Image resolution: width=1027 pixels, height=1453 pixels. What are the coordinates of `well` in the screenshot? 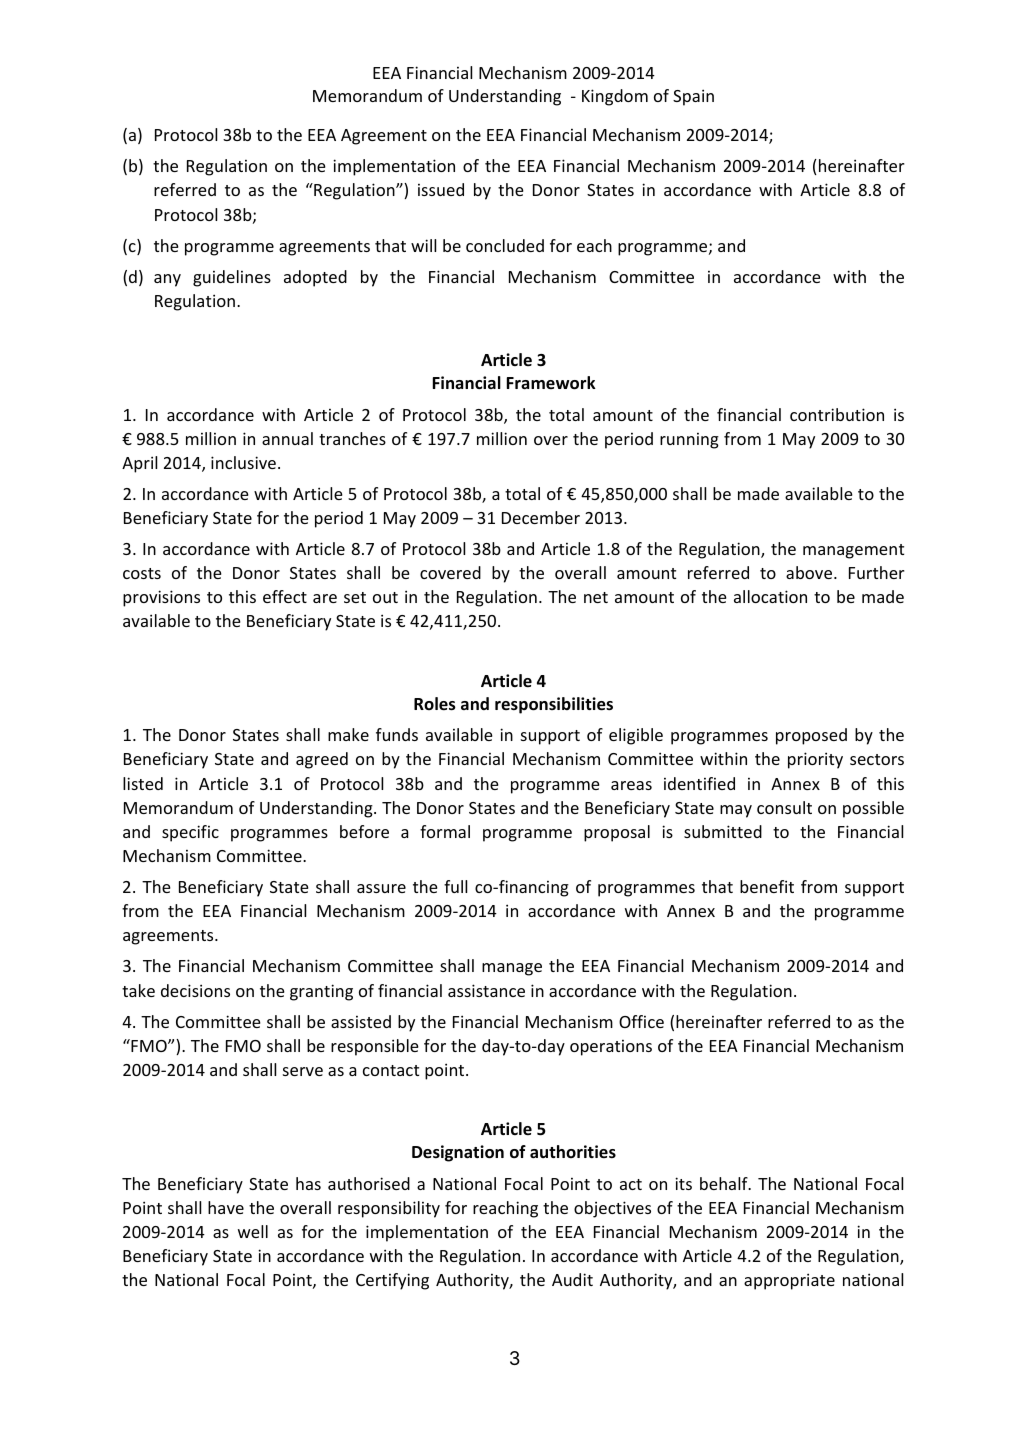 It's located at (253, 1231).
